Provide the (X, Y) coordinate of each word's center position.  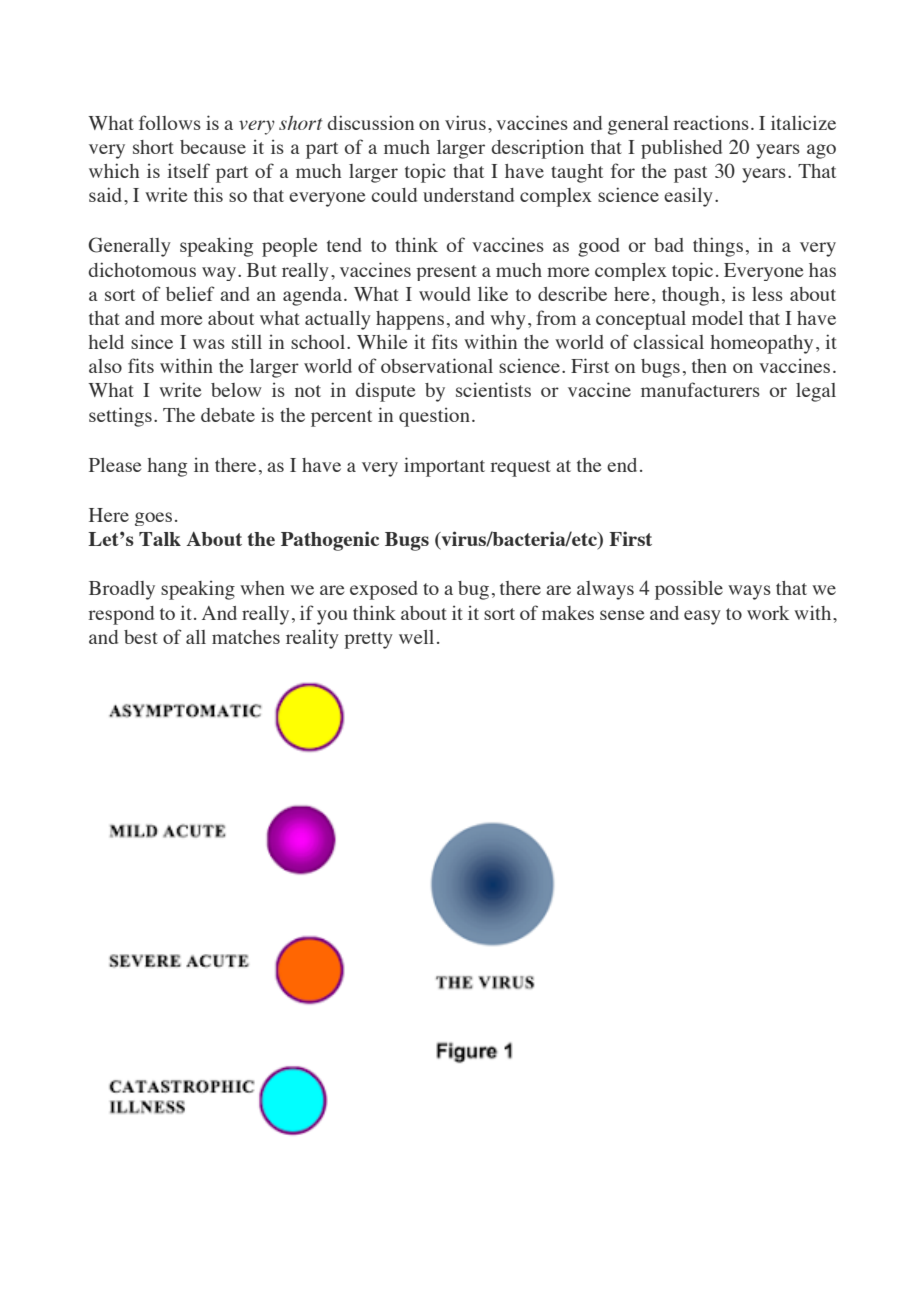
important (444, 467)
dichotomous (142, 269)
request (520, 468)
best (141, 637)
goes (153, 519)
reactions (711, 122)
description (537, 149)
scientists (493, 389)
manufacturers (700, 389)
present (447, 273)
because (213, 147)
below (236, 390)
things (718, 247)
